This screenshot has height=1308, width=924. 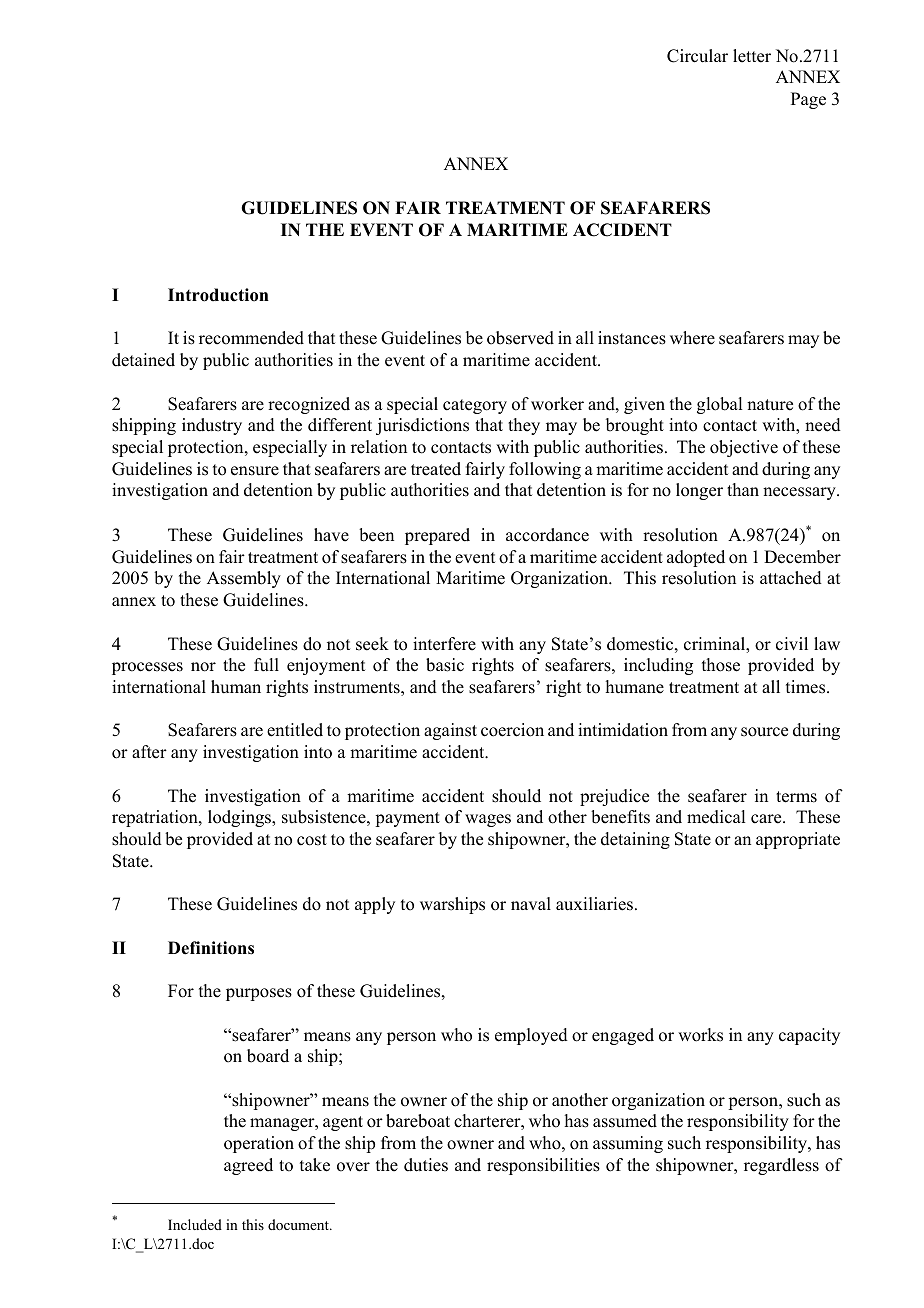 I want to click on responsibilities, so click(x=543, y=1166).
